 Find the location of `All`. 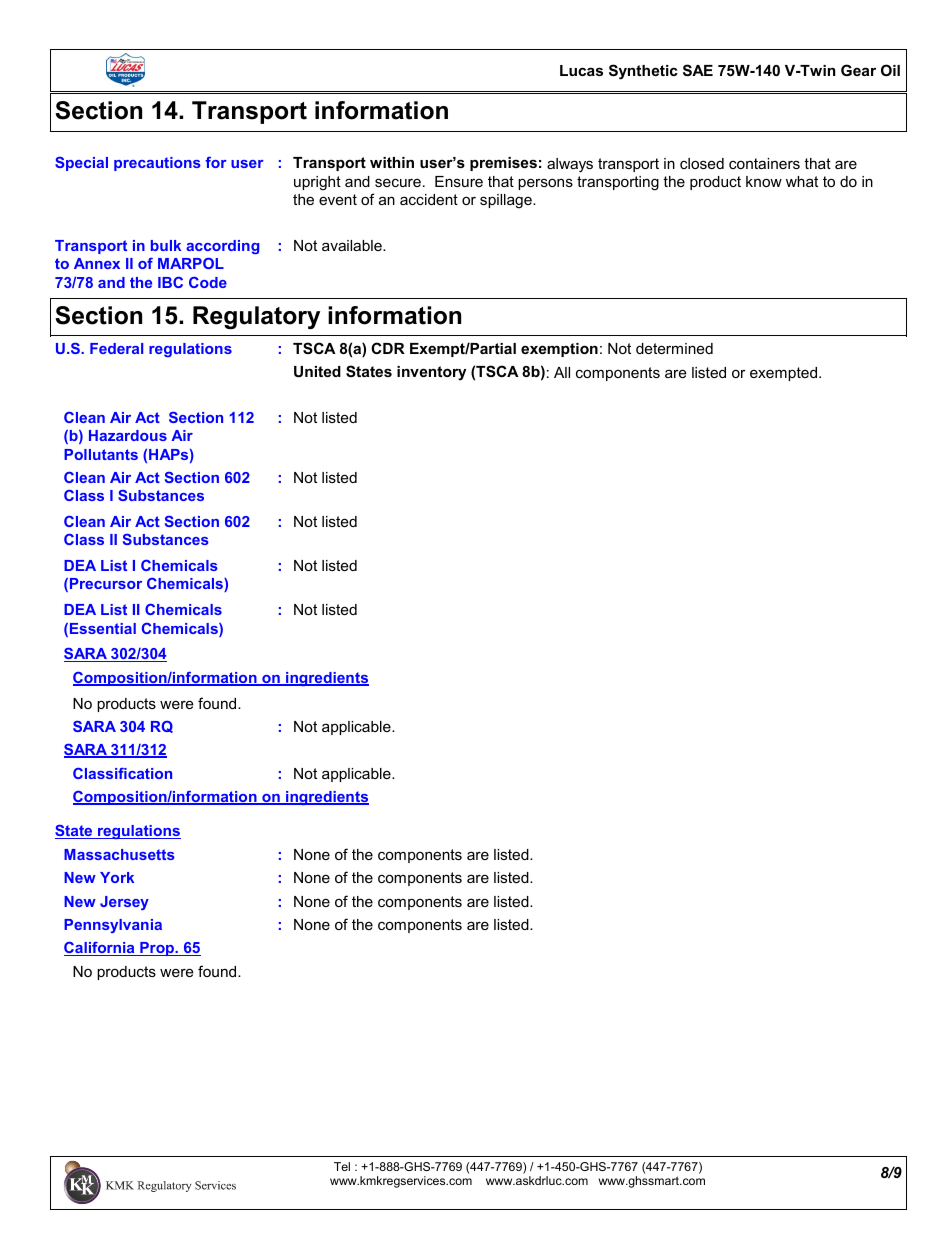

All is located at coordinates (562, 372).
